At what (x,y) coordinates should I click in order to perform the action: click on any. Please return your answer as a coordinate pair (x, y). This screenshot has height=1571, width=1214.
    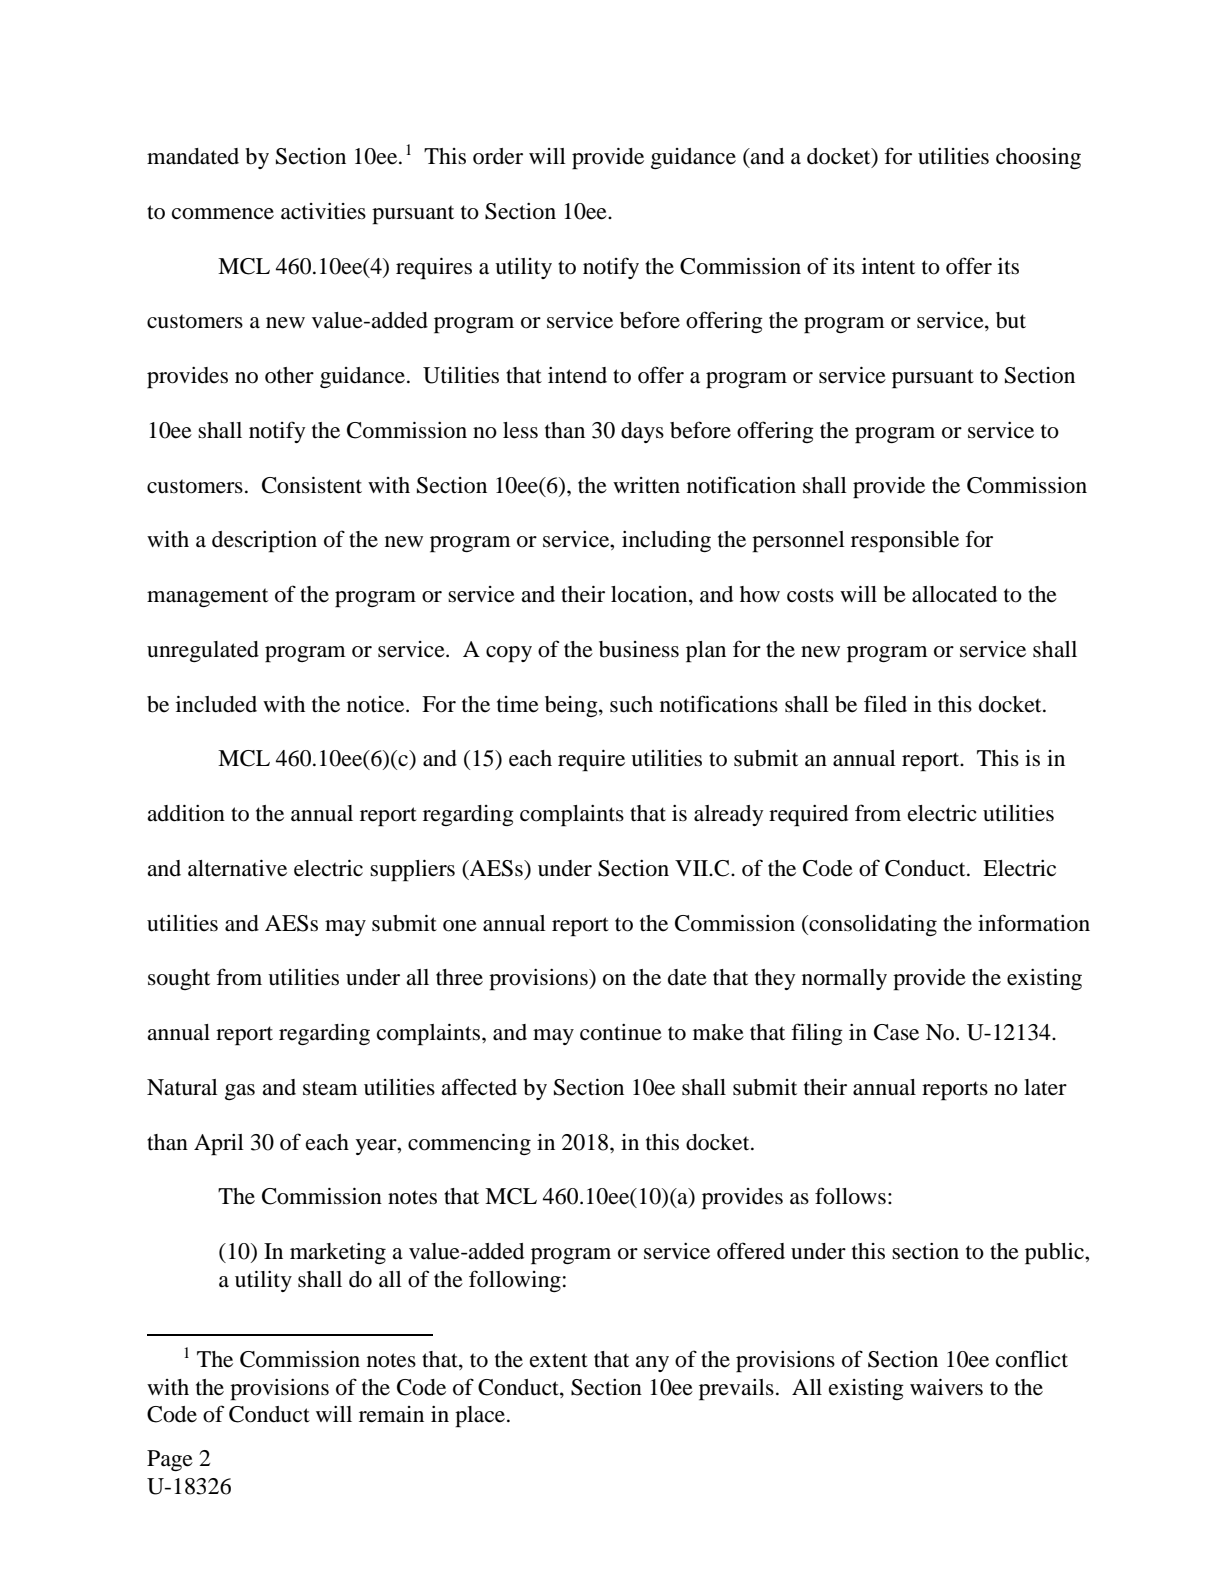
    Looking at the image, I should click on (652, 1364).
